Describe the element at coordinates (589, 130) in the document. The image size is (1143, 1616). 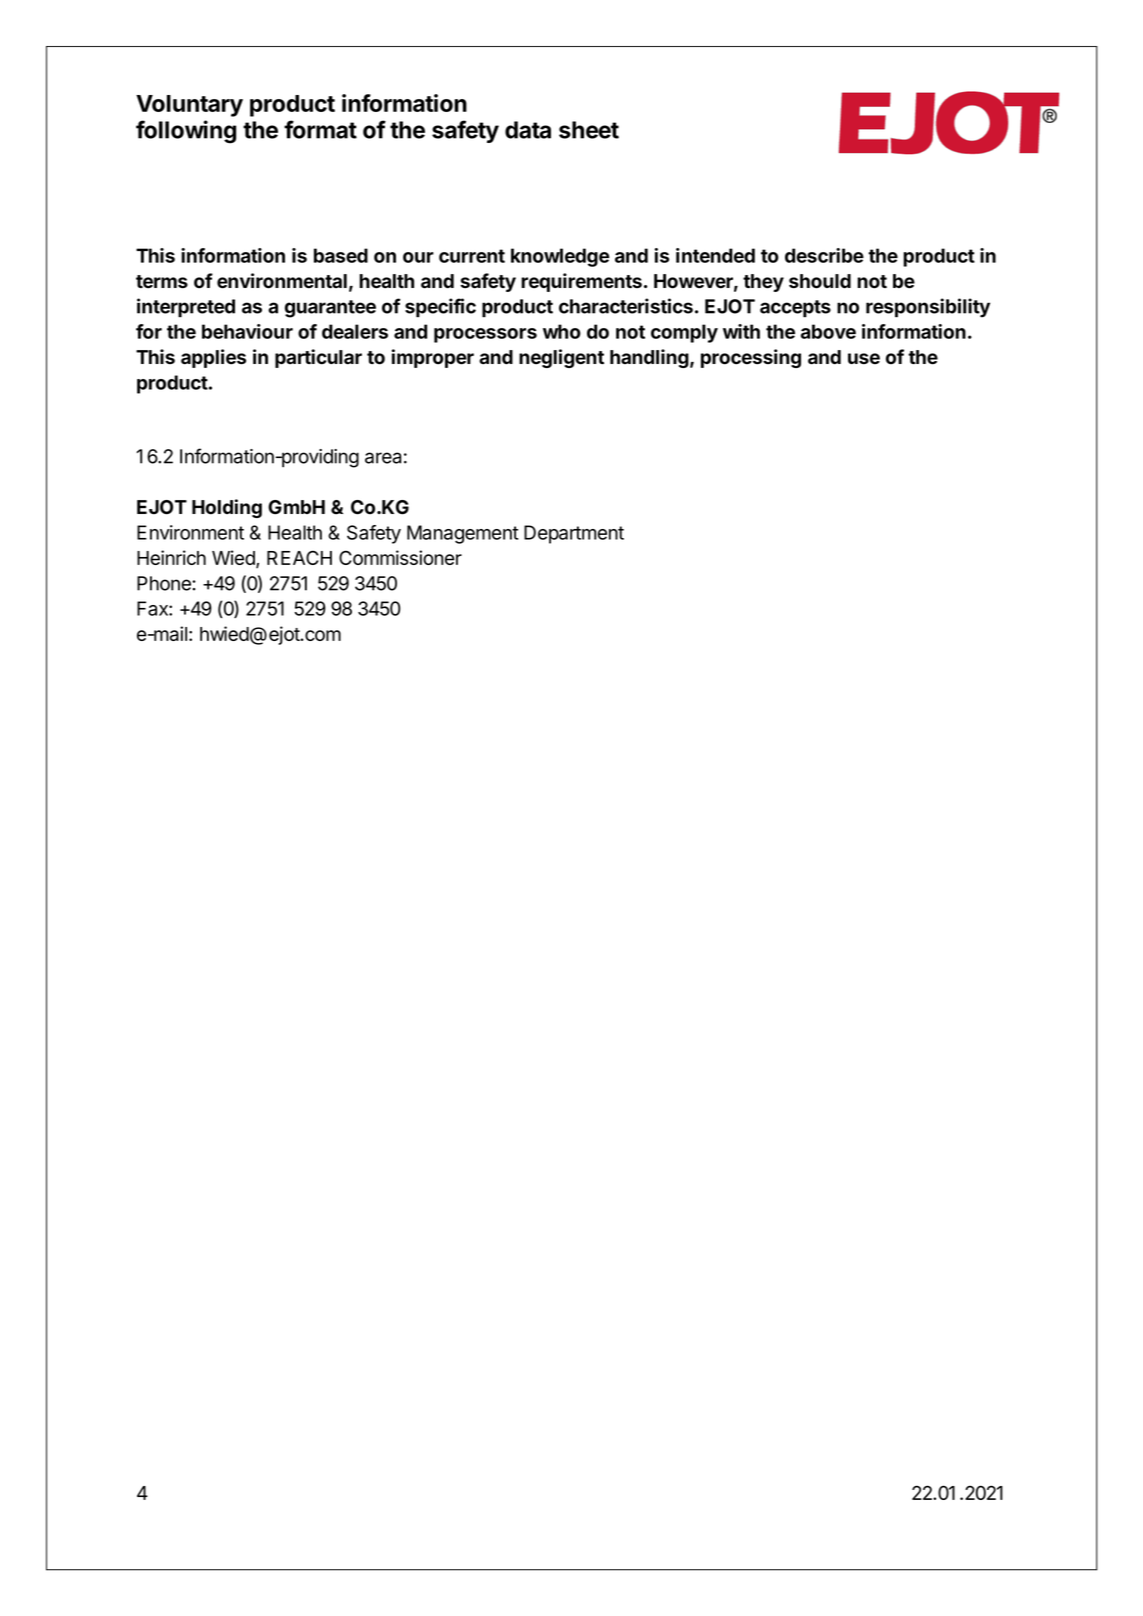
I see `sheet` at that location.
